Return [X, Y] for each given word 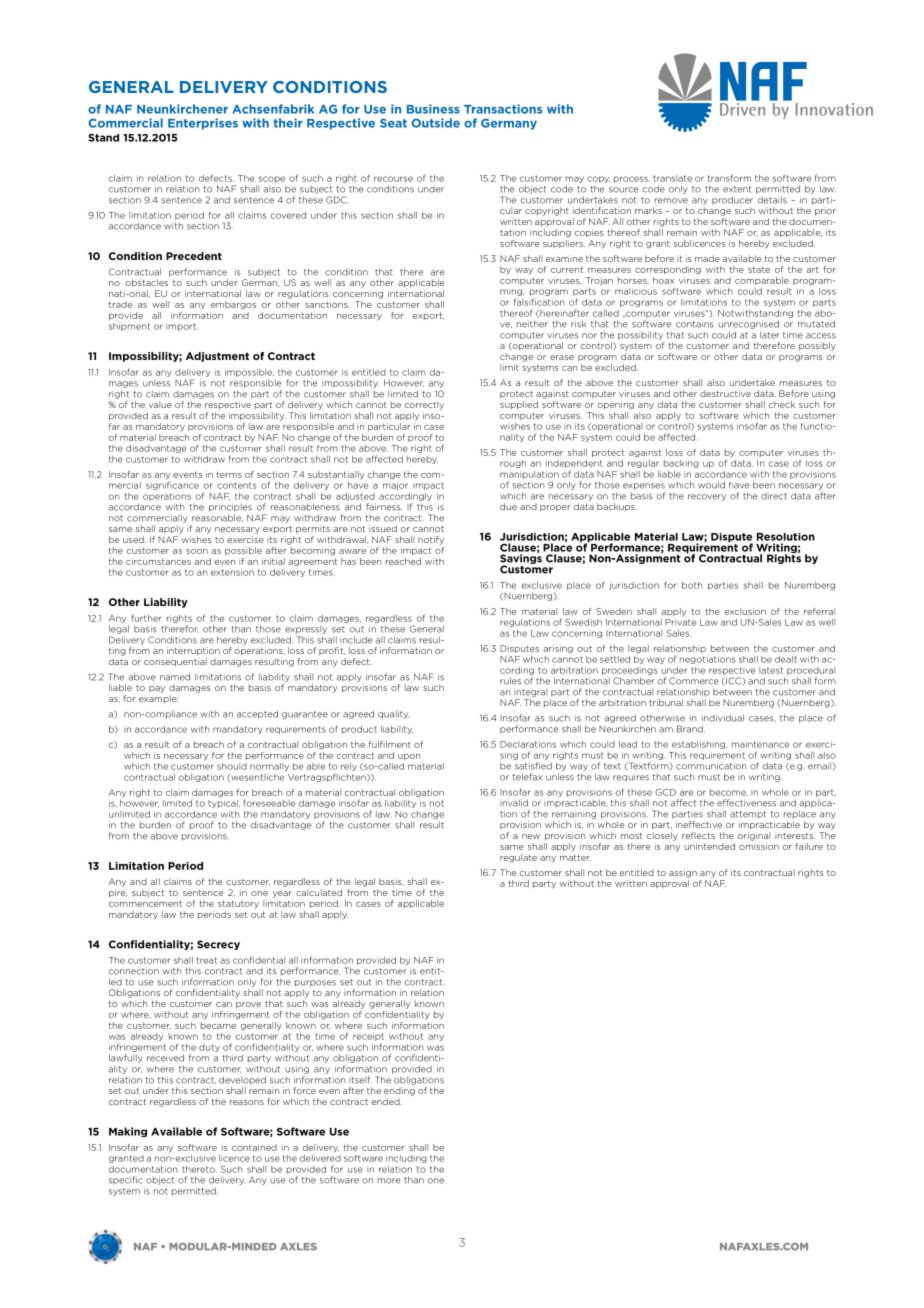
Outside [435, 123]
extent [737, 189]
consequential [175, 662]
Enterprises [203, 124]
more [389, 1181]
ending [399, 1091]
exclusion [745, 611]
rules [510, 681]
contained [254, 1147]
